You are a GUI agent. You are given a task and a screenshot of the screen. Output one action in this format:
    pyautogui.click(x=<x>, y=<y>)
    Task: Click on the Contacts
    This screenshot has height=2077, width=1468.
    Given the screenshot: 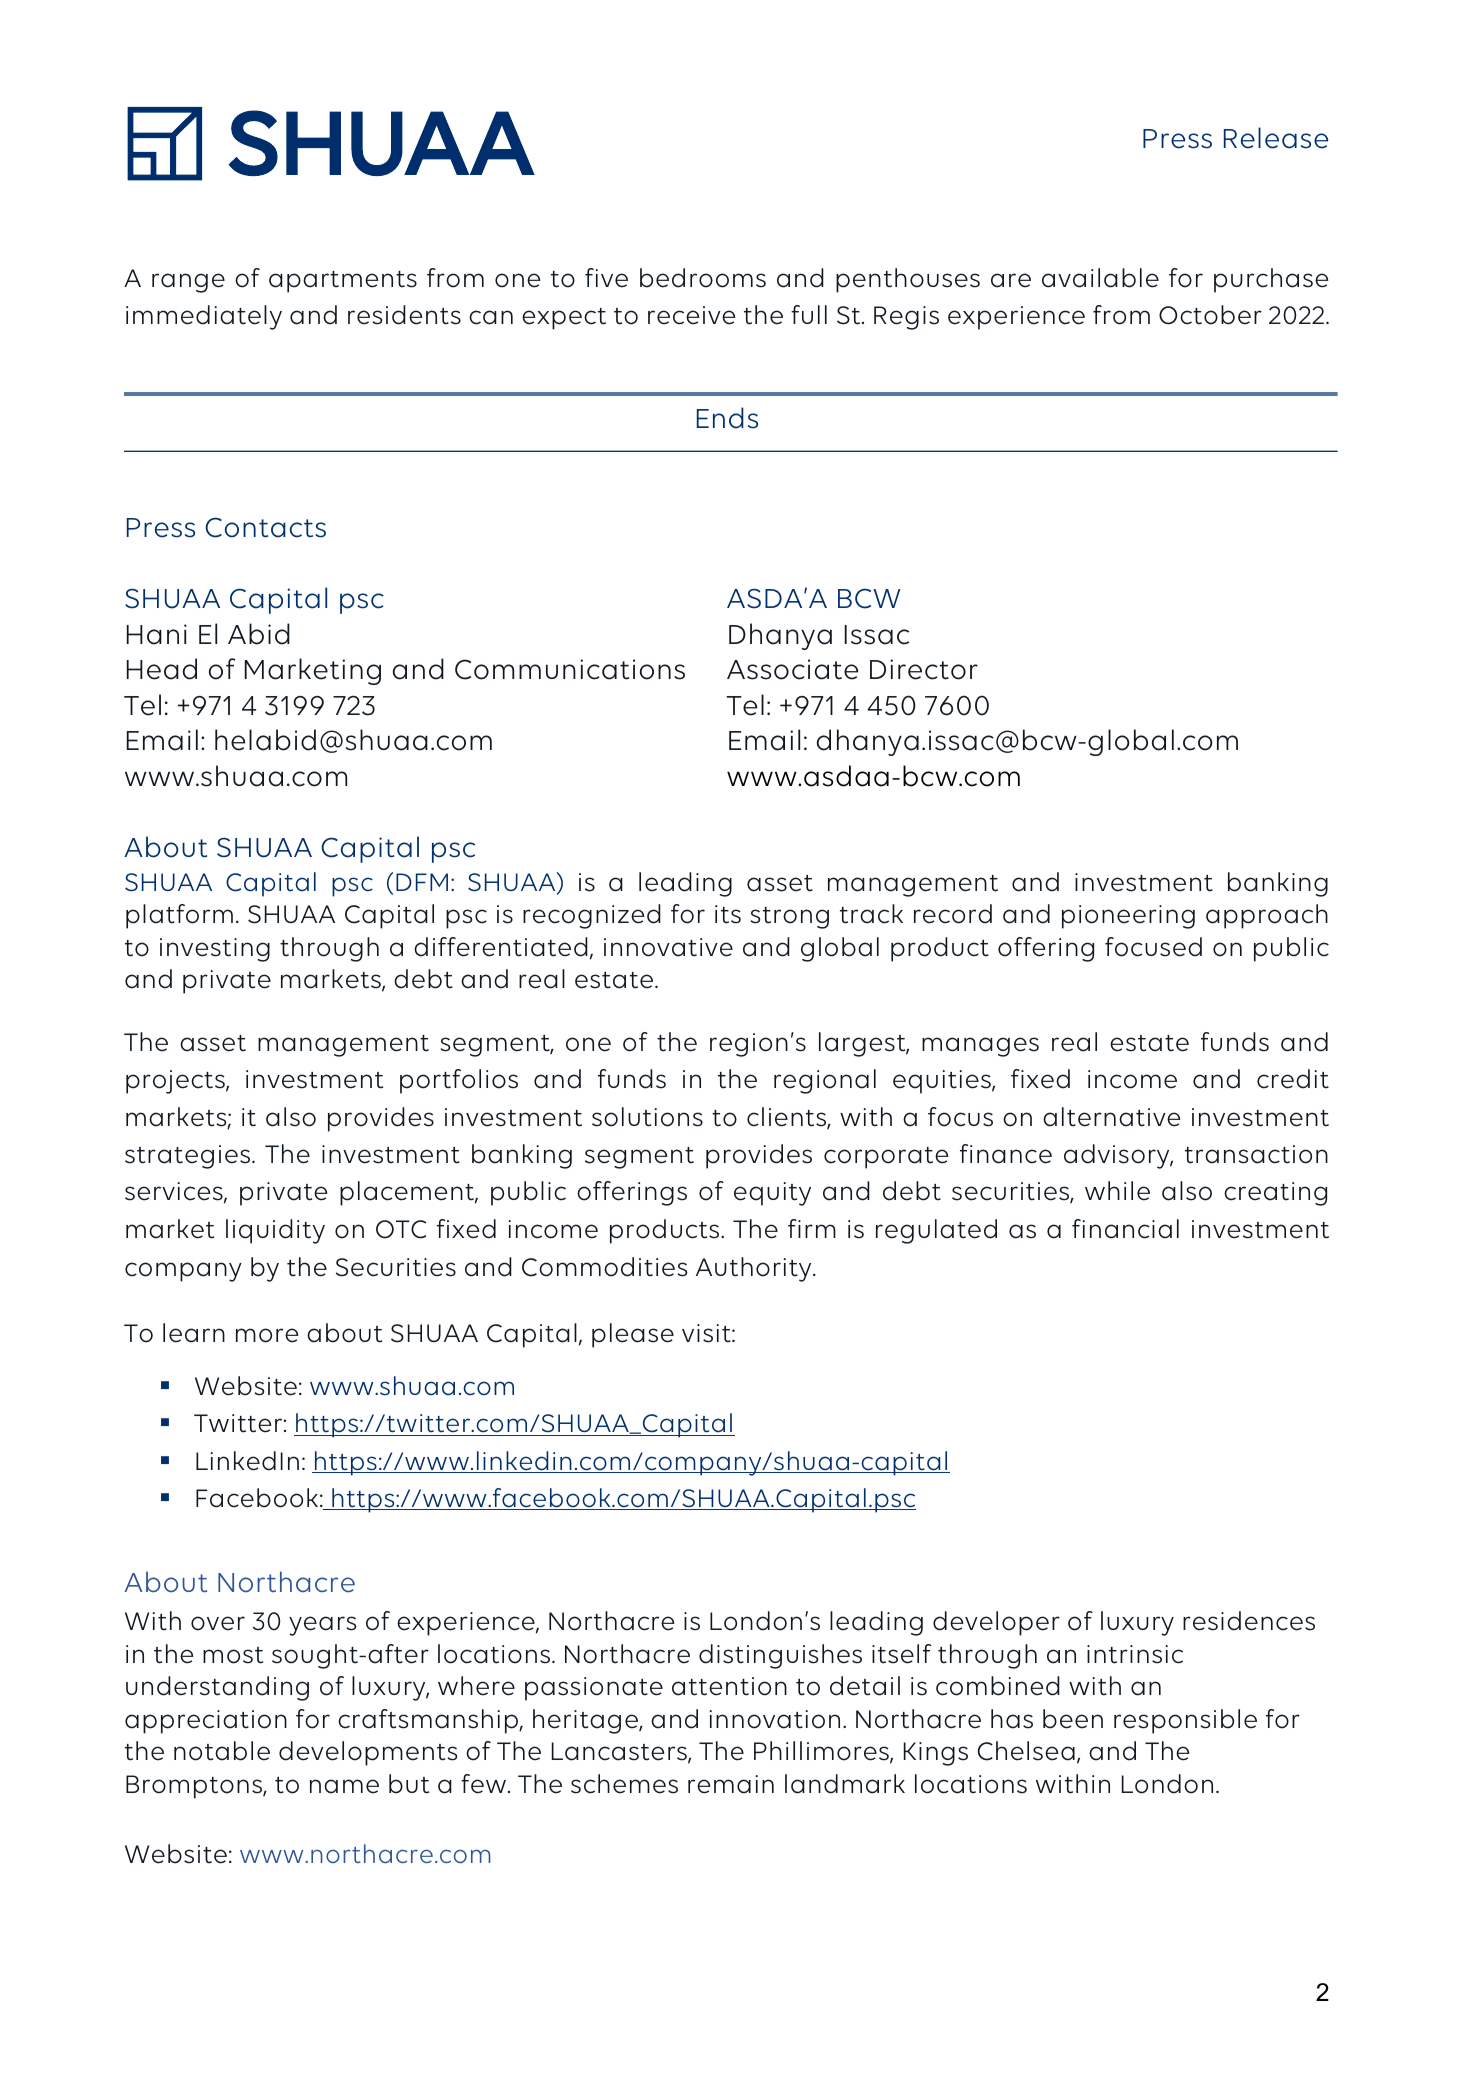 What is the action you would take?
    pyautogui.click(x=265, y=527)
